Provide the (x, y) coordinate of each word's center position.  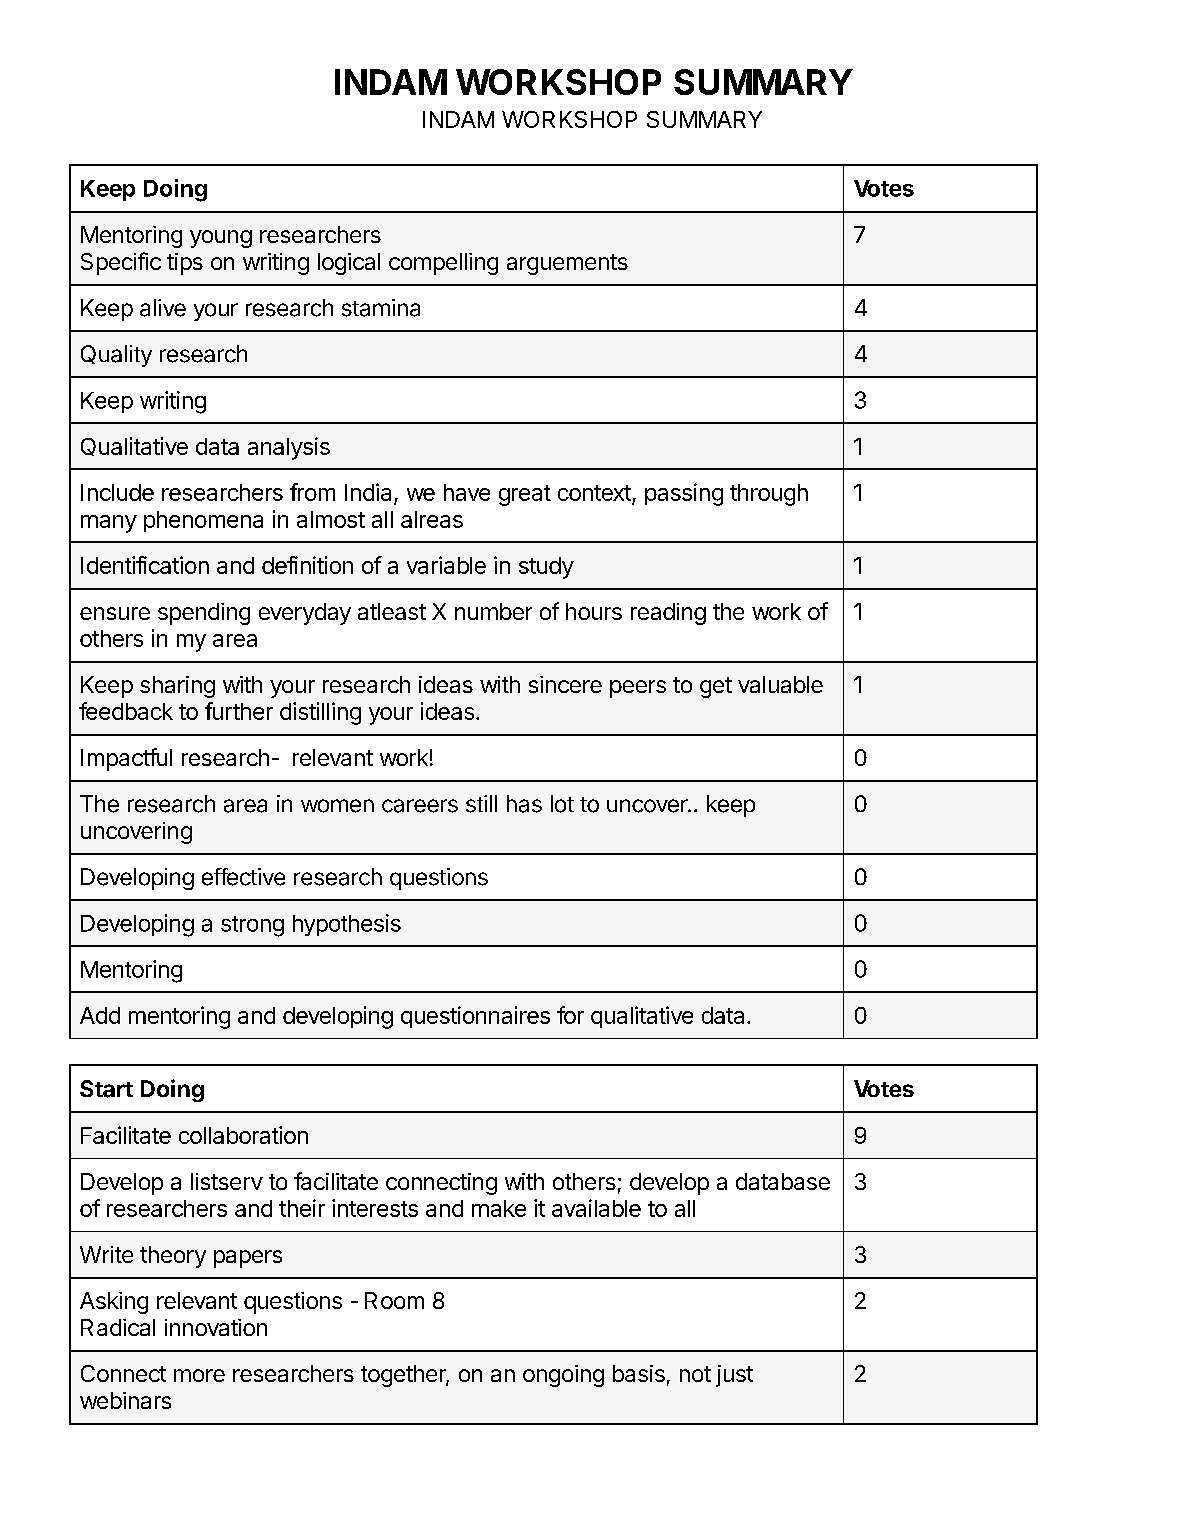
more (199, 1375)
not (695, 1374)
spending (204, 614)
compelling (443, 264)
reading (668, 614)
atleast (392, 611)
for (570, 1015)
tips (185, 264)
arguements (567, 264)
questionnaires (475, 1017)
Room (394, 1300)
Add (100, 1015)
